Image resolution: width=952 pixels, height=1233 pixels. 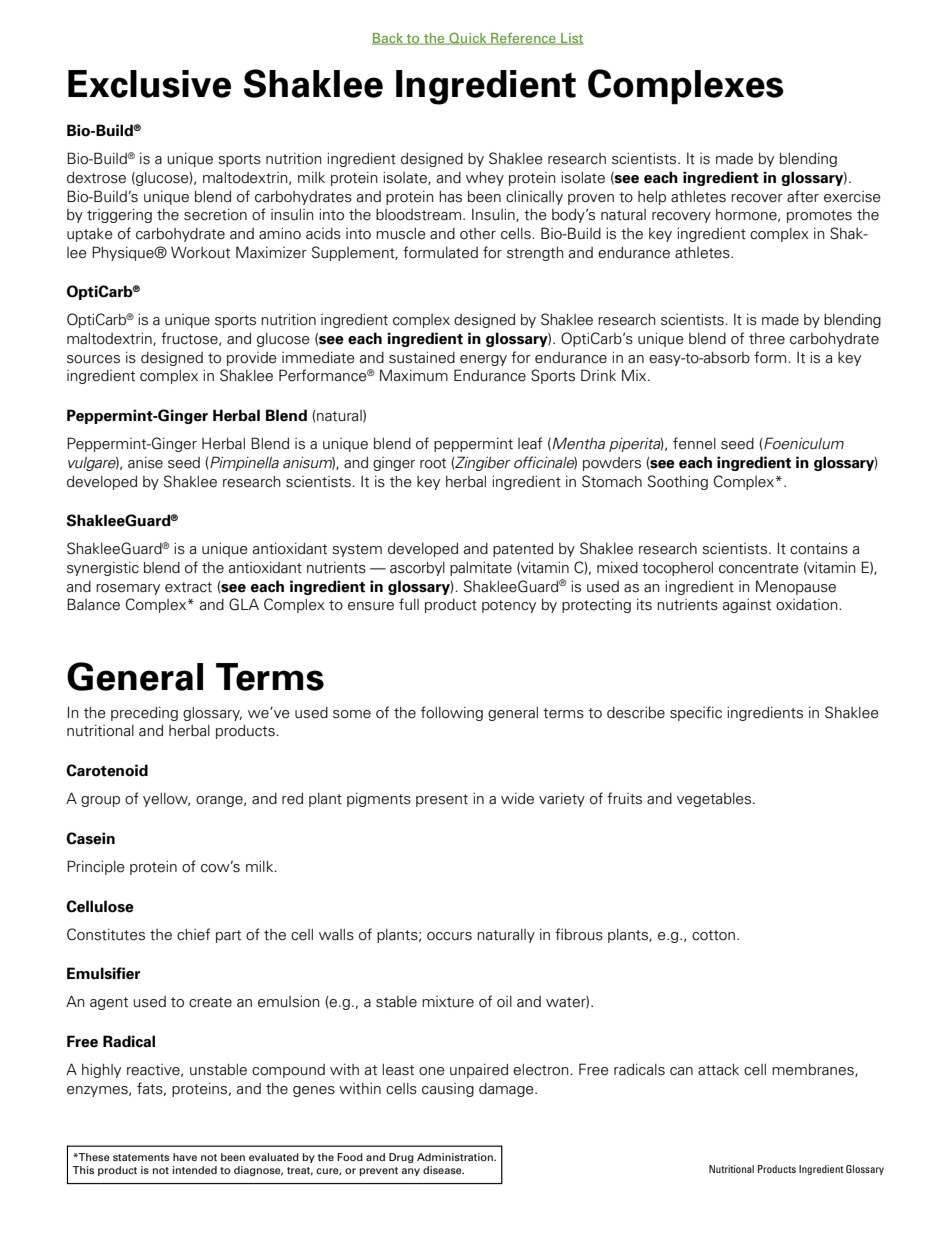 What do you see at coordinates (468, 38) in the screenshot?
I see `Quick` at bounding box center [468, 38].
